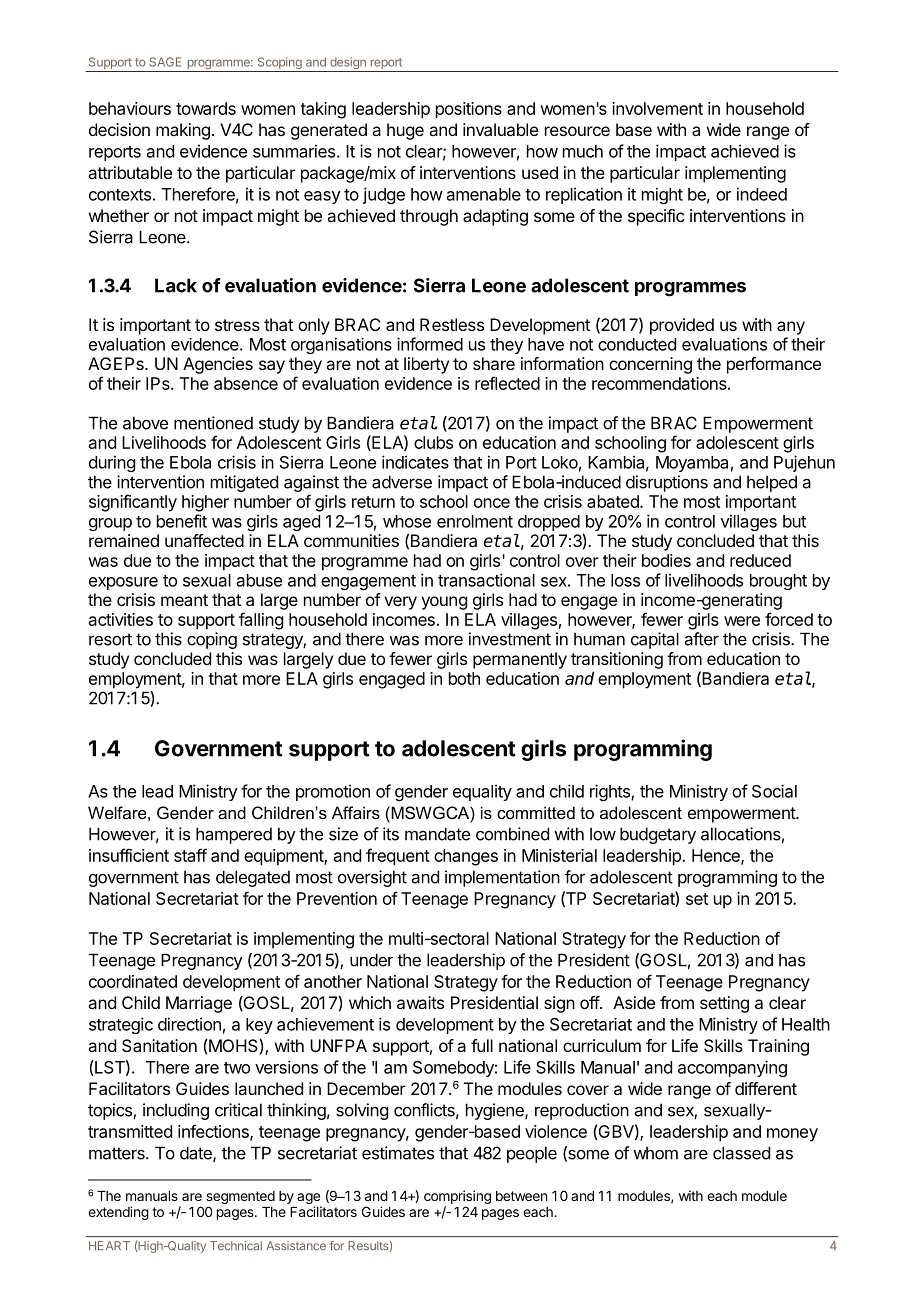 This document has height=1308, width=924. What do you see at coordinates (657, 108) in the document?
I see `involvement` at bounding box center [657, 108].
